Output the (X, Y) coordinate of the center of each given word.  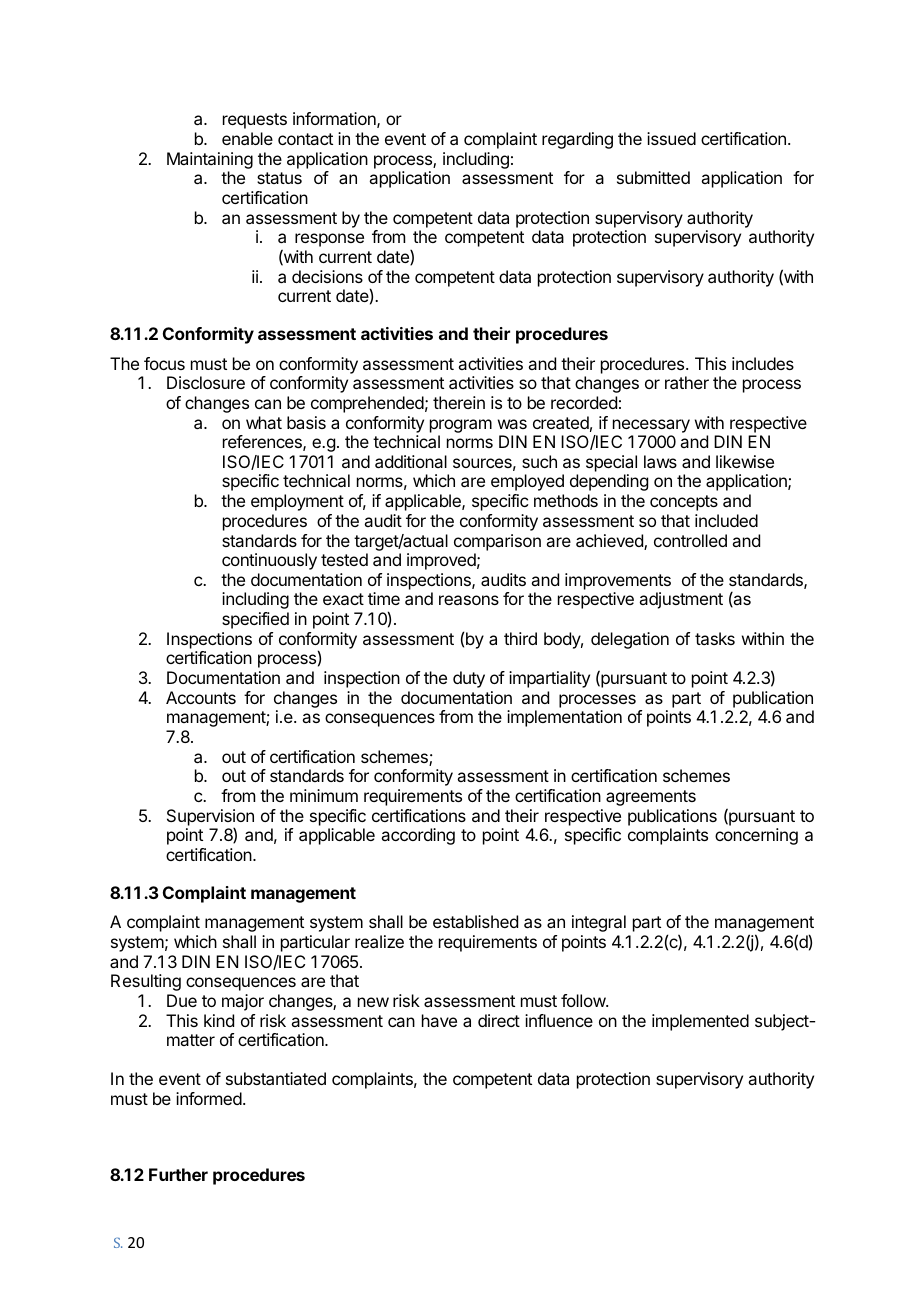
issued (671, 138)
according (418, 836)
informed (209, 1098)
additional (411, 461)
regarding (577, 140)
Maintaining (210, 160)
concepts (684, 503)
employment (297, 502)
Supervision (210, 818)
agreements (651, 798)
